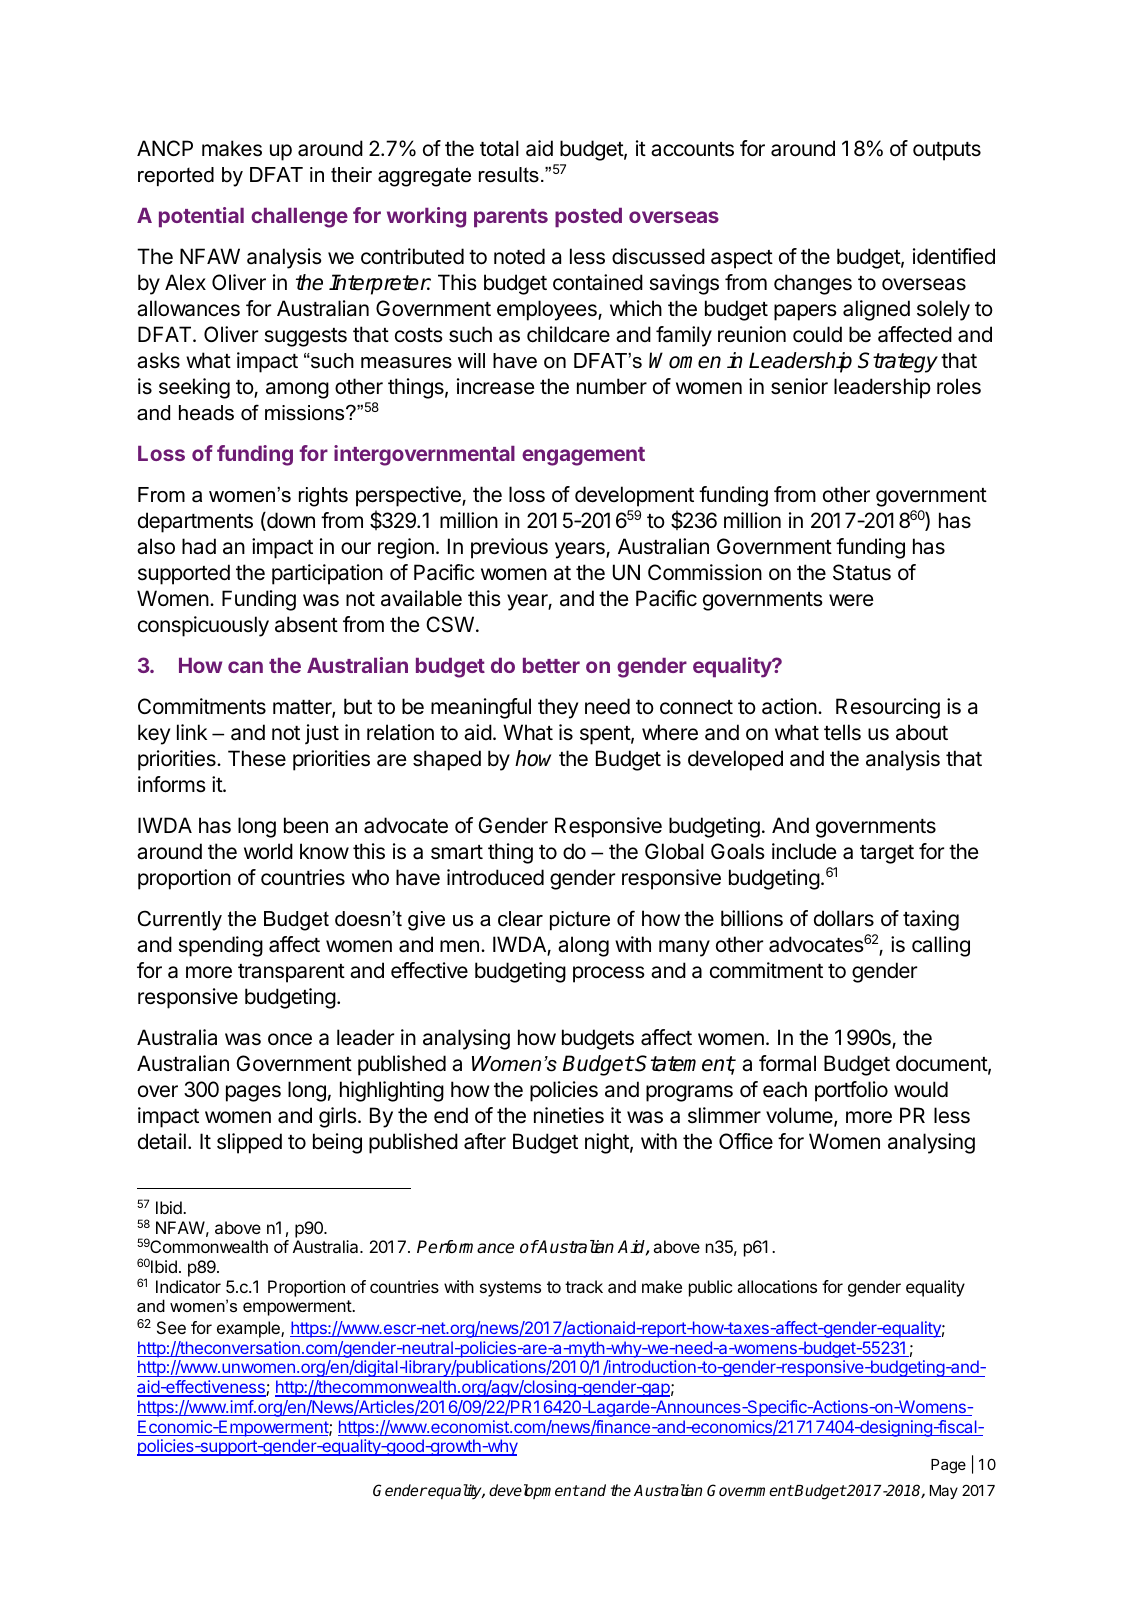 The height and width of the image is (1600, 1132). Describe the element at coordinates (249, 1329) in the image. I see `example` at that location.
